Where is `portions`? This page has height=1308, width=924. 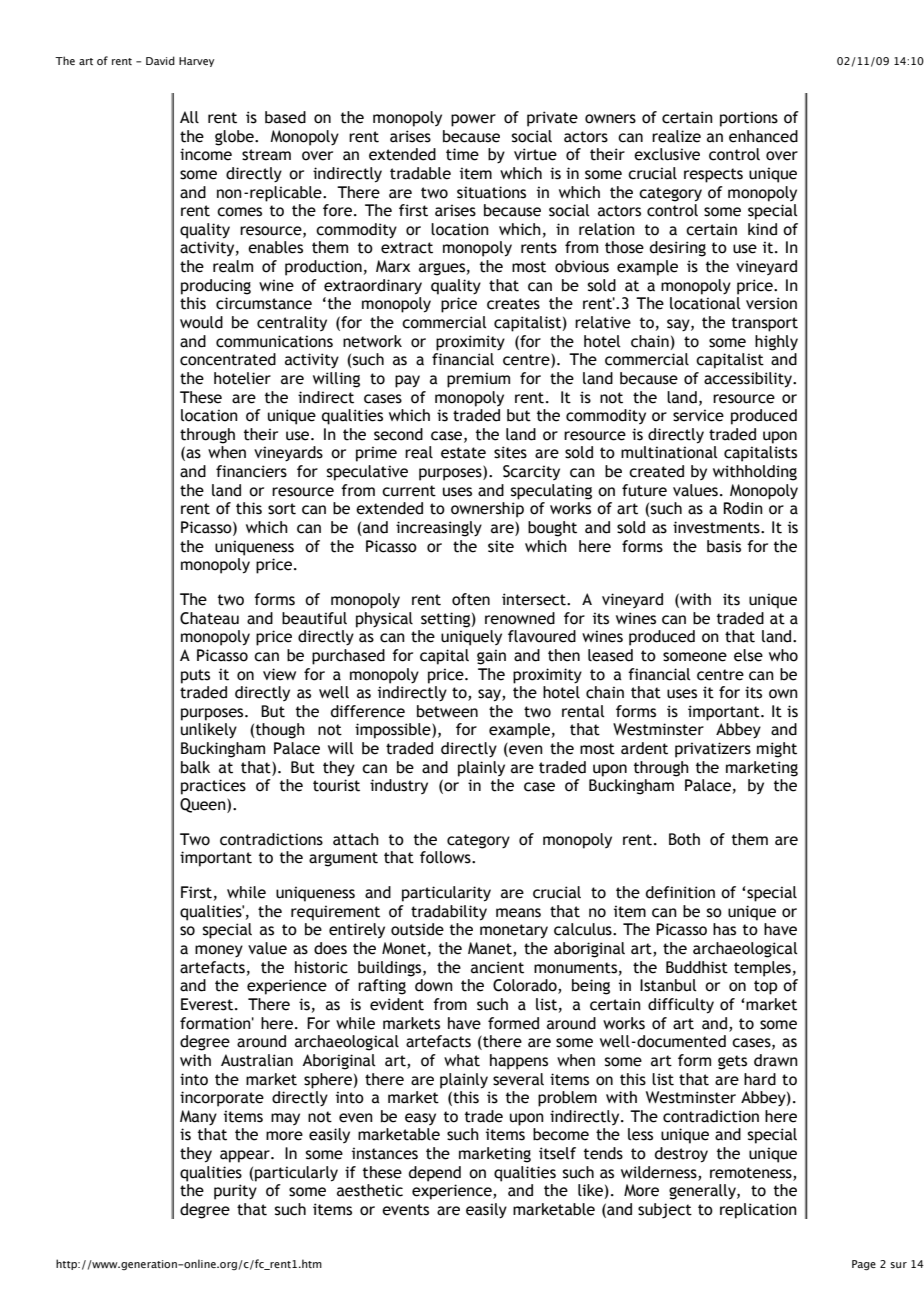 portions is located at coordinates (749, 119).
